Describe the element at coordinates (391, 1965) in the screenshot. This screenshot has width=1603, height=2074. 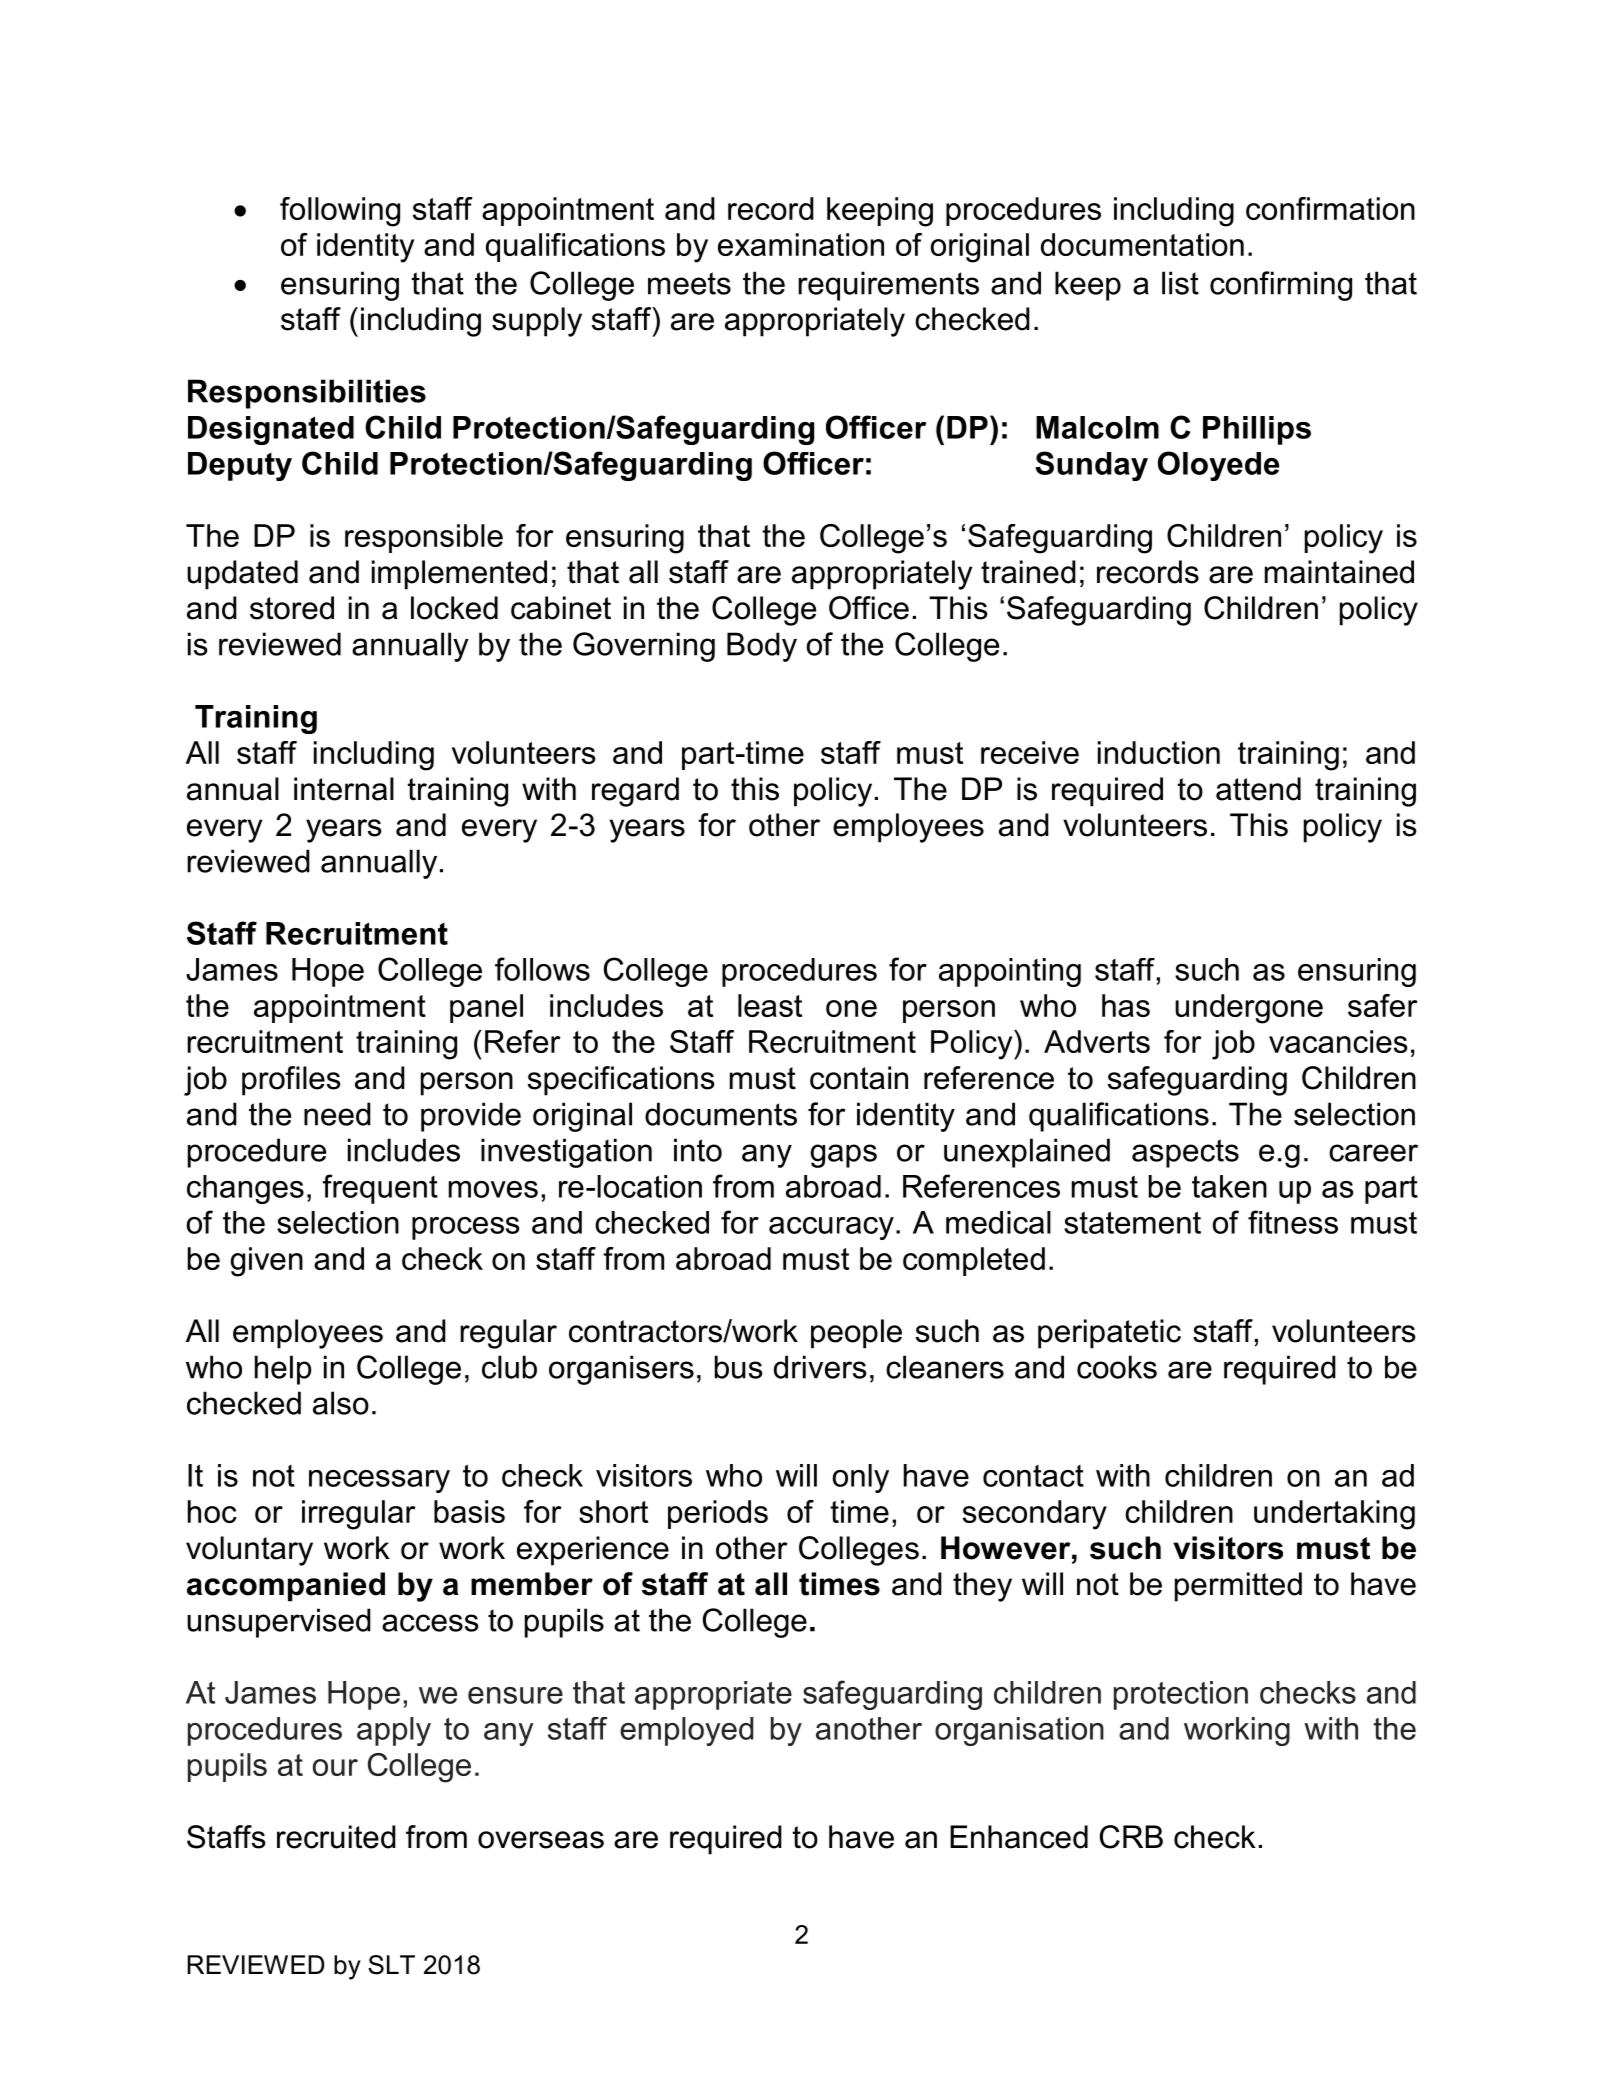
I see `SLT` at that location.
